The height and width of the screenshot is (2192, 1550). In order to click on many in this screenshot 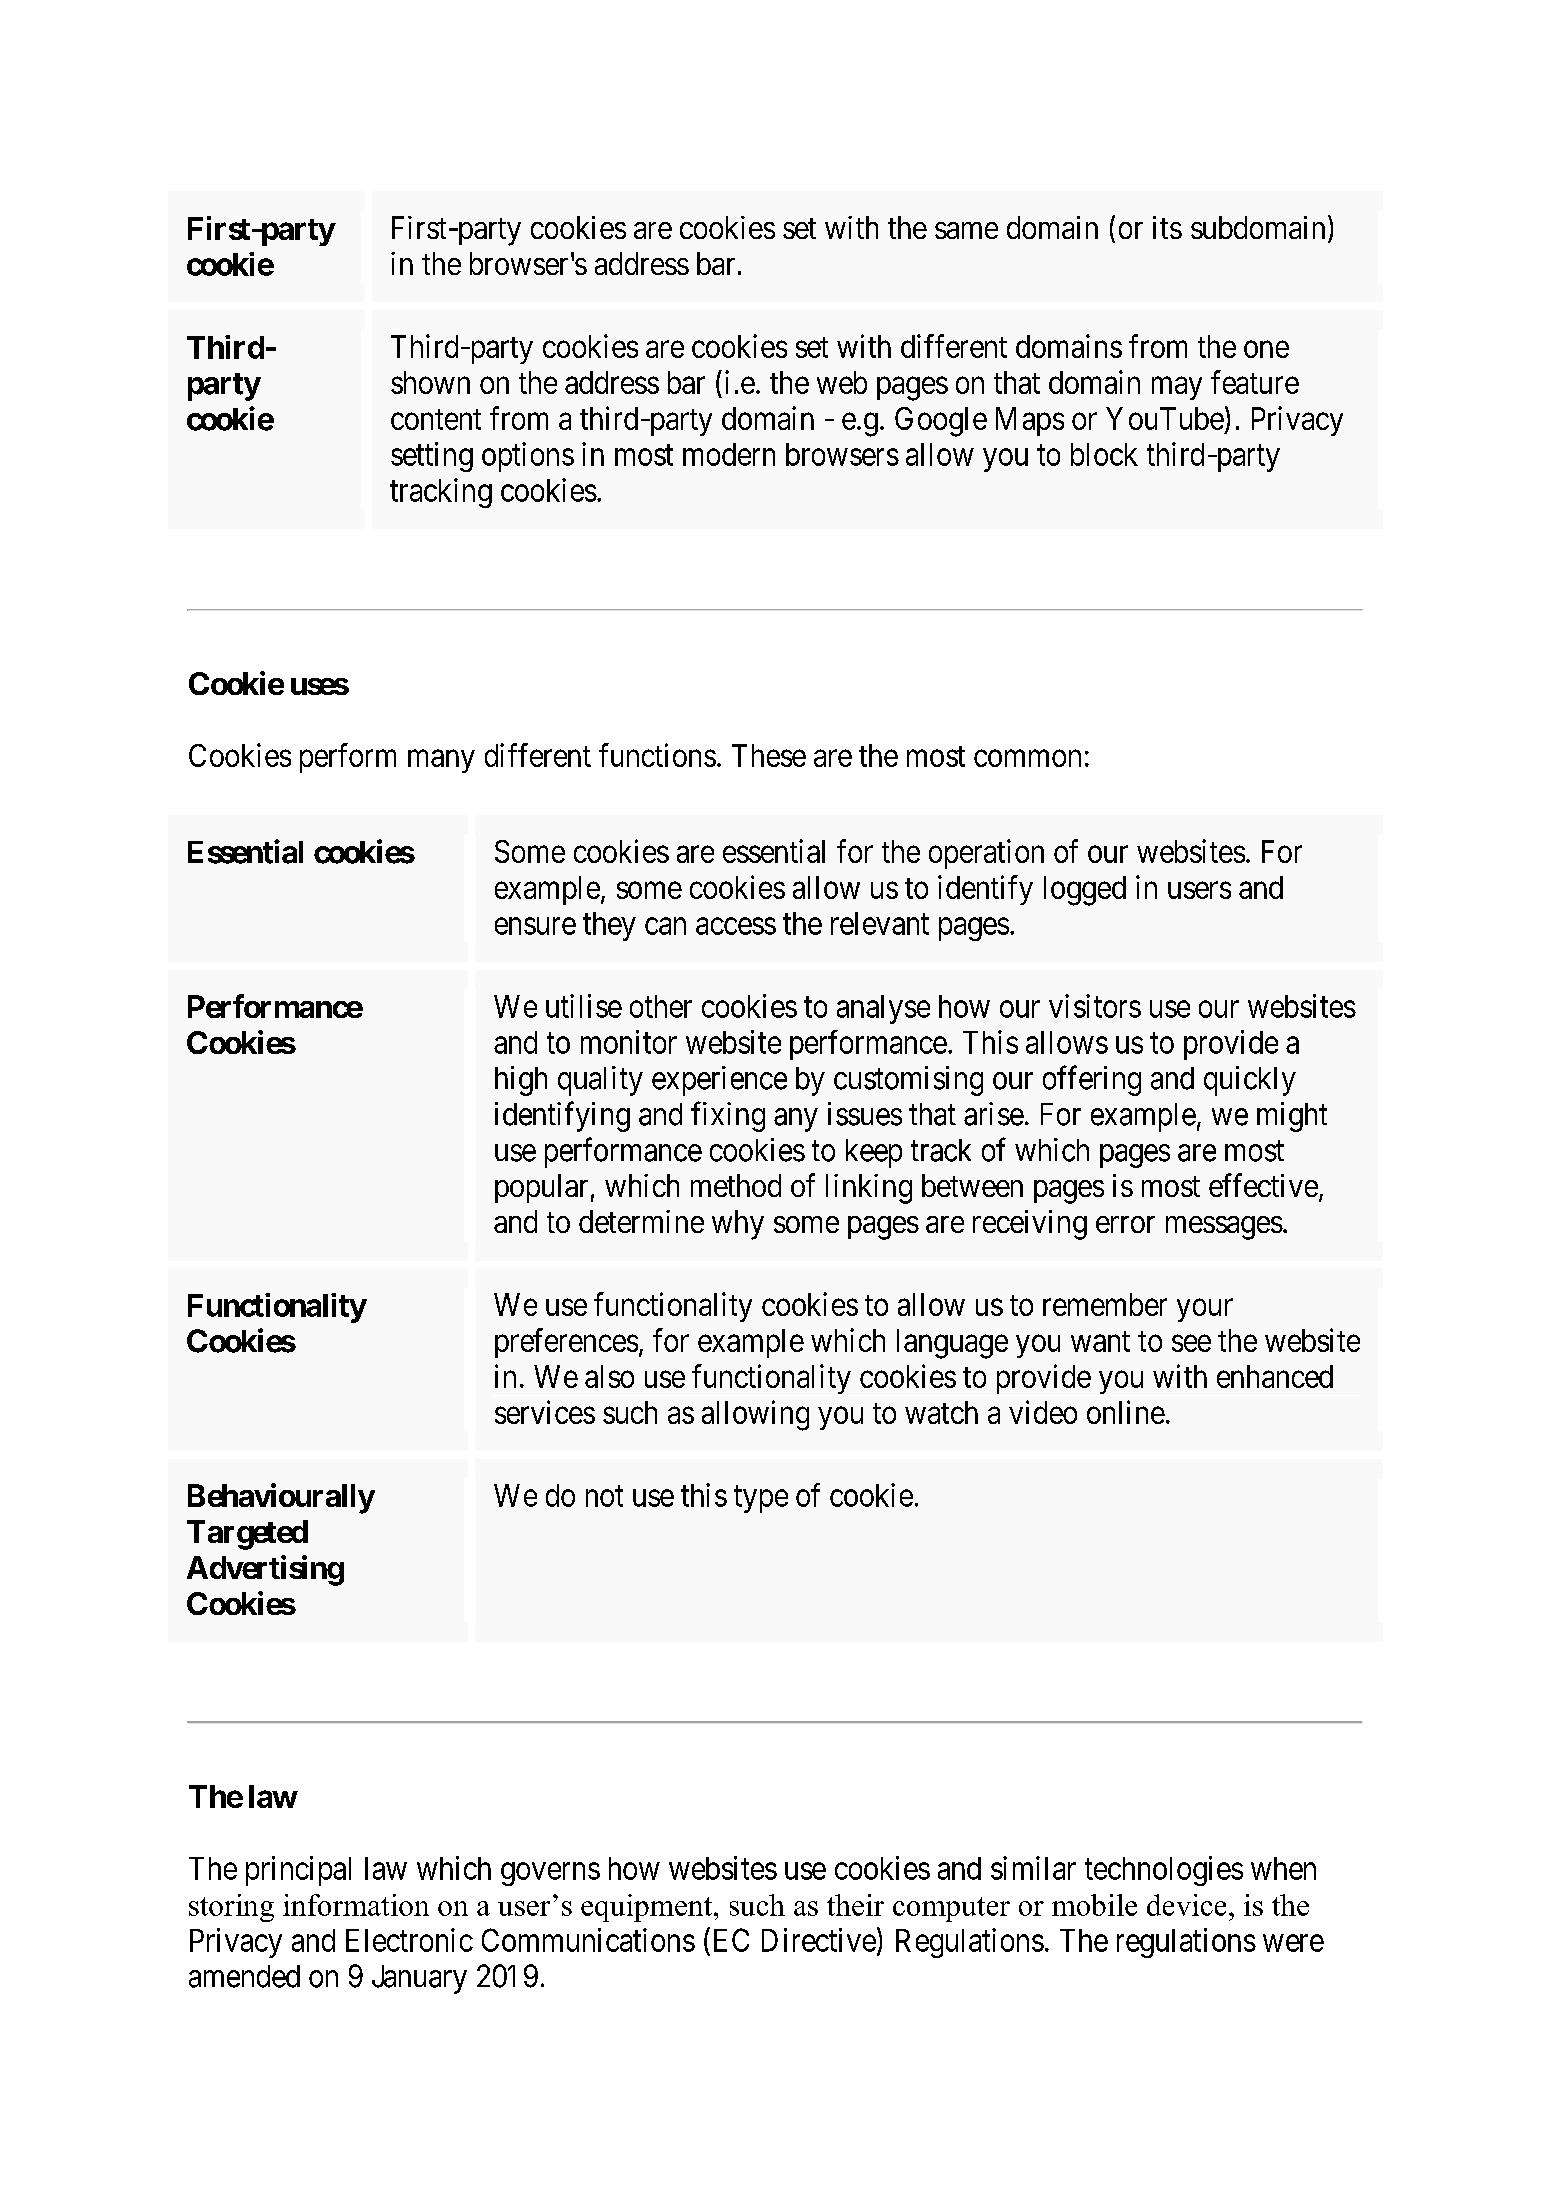, I will do `click(441, 761)`.
